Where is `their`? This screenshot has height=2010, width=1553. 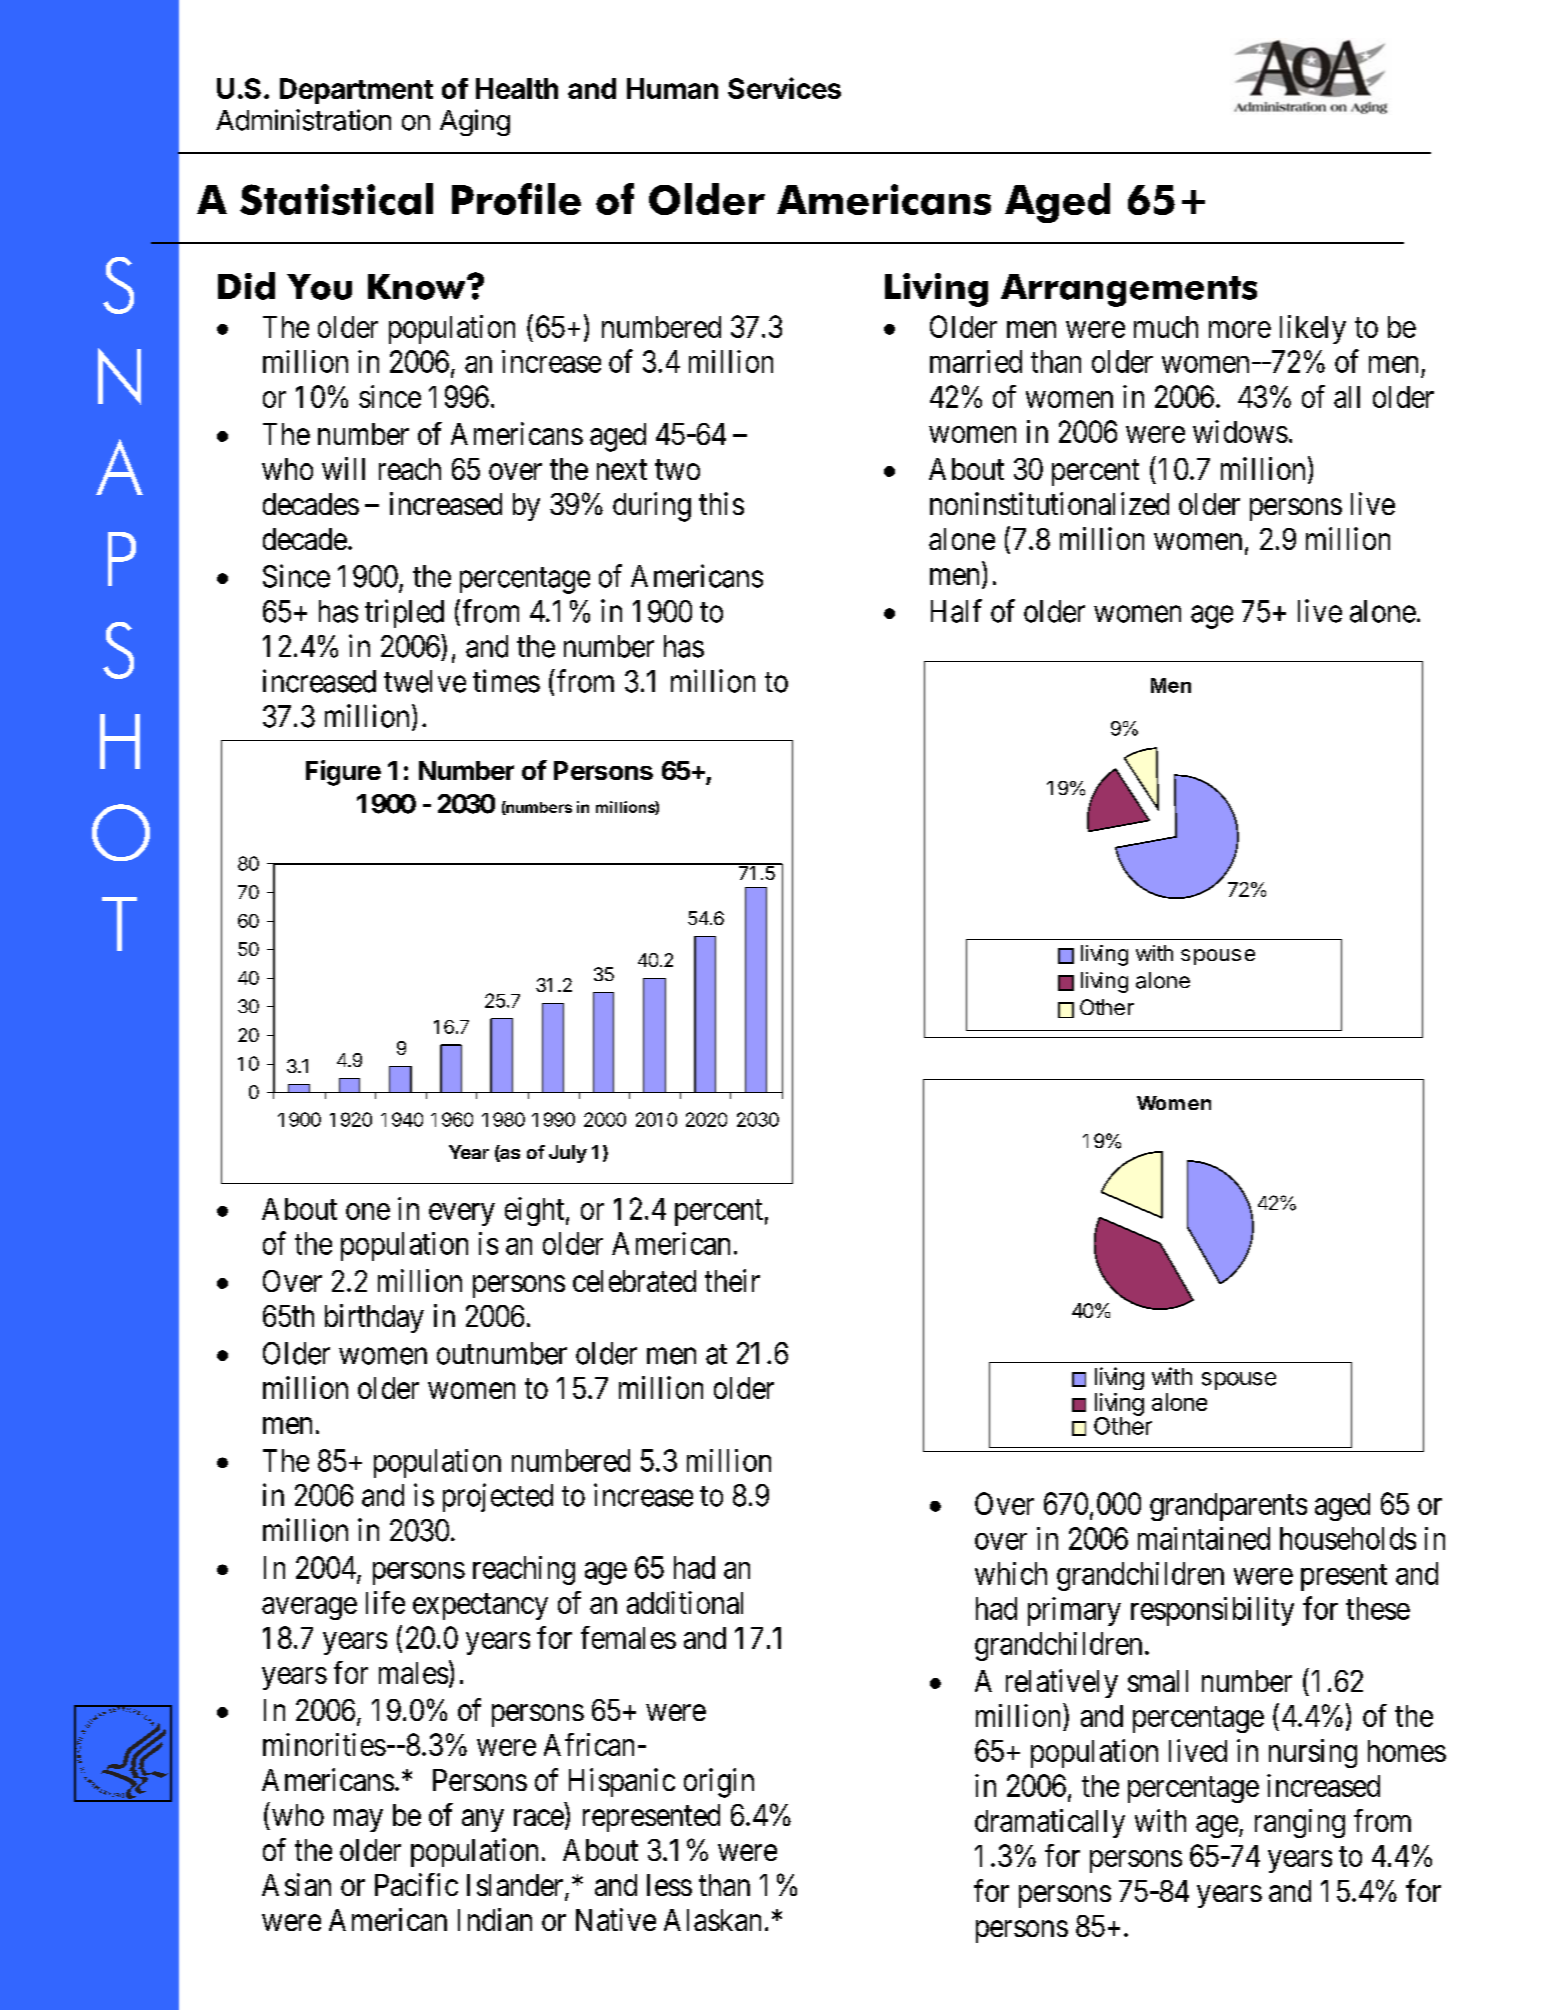
their is located at coordinates (732, 1280).
